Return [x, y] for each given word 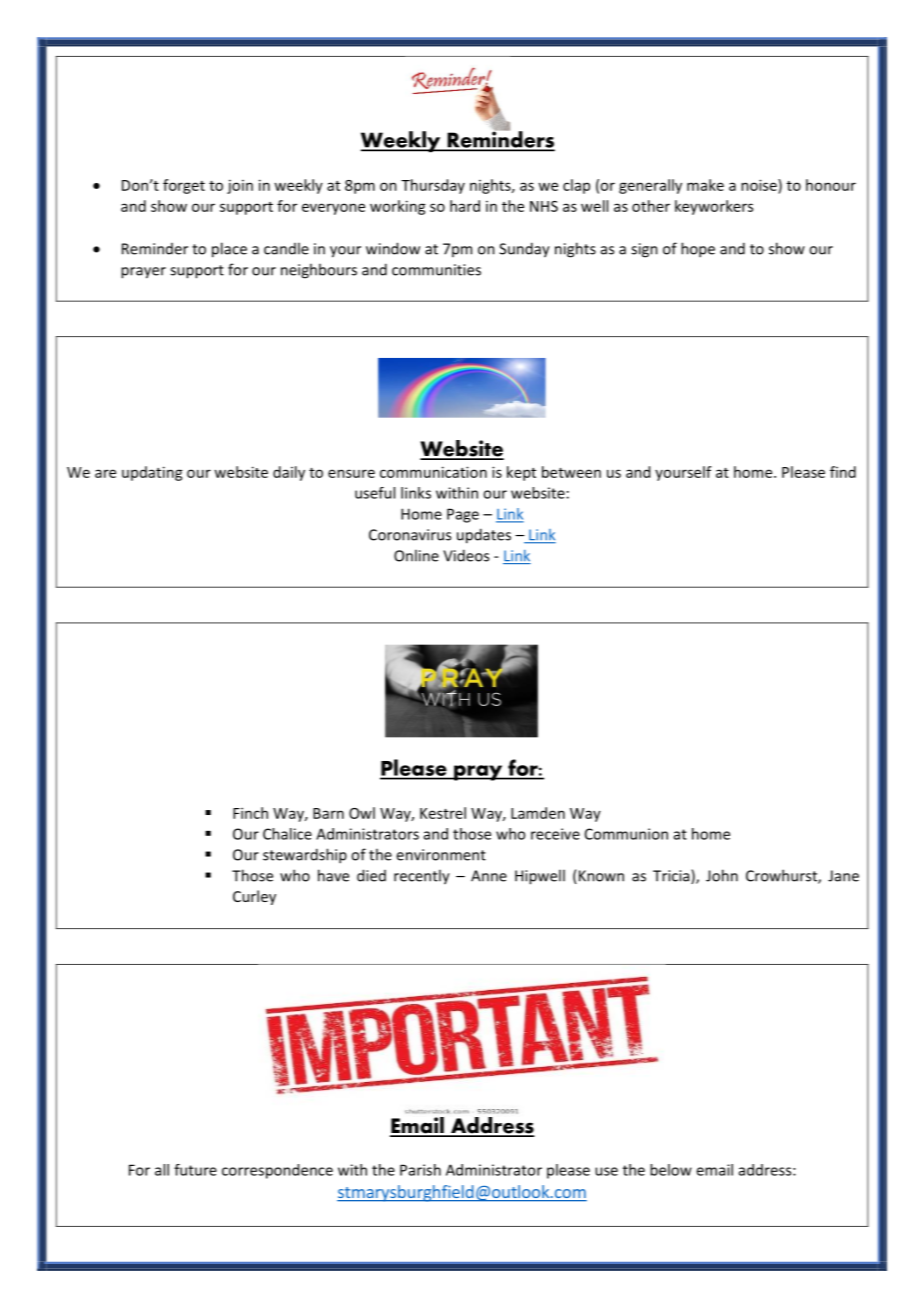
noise [760, 185]
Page [463, 515]
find [843, 472]
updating [152, 473]
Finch [250, 813]
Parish [420, 1170]
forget [184, 186]
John [722, 875]
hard [465, 206]
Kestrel [443, 813]
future [195, 1170]
